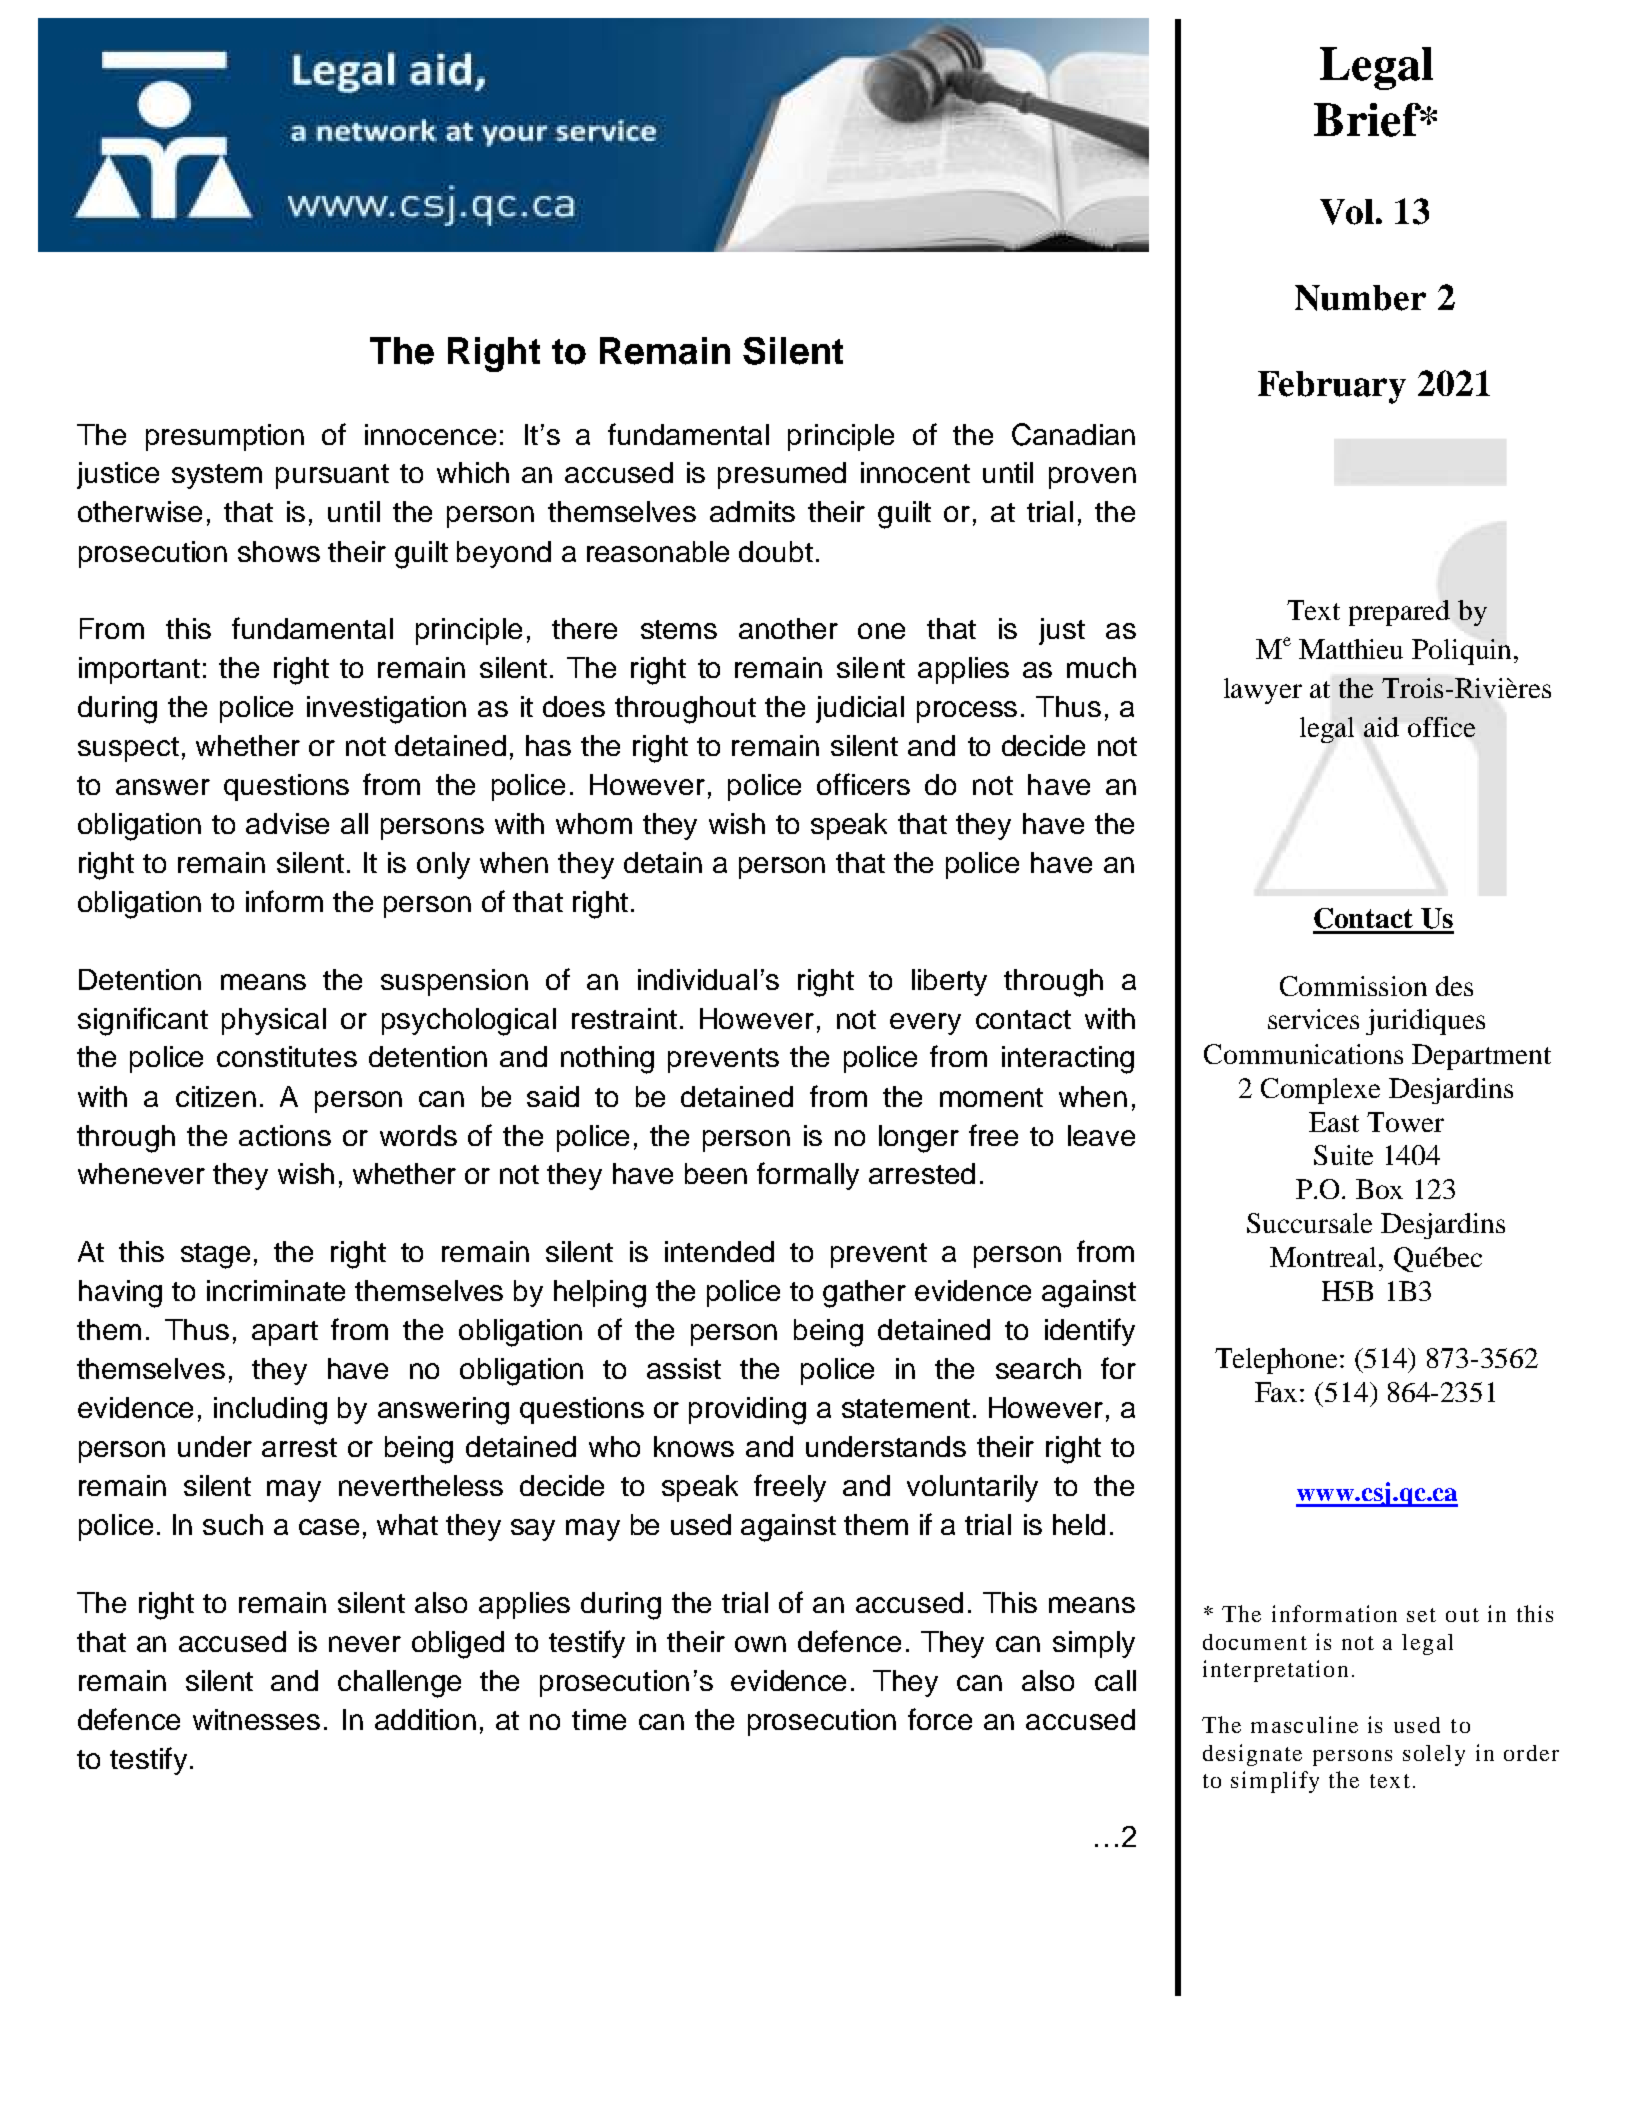 The image size is (1638, 2120). I want to click on presumption, so click(225, 437).
